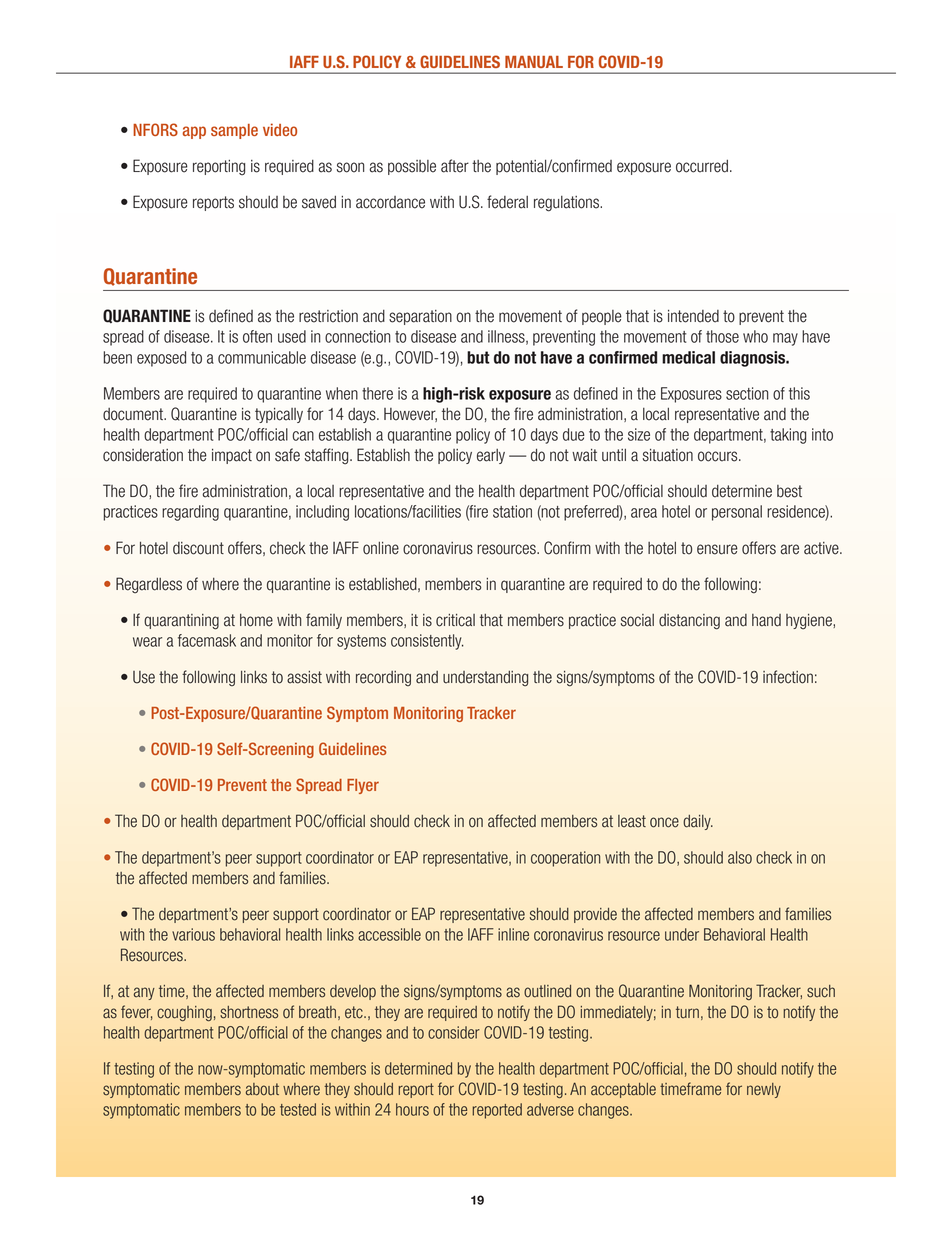 Image resolution: width=952 pixels, height=1233 pixels. I want to click on occurred, so click(702, 166).
